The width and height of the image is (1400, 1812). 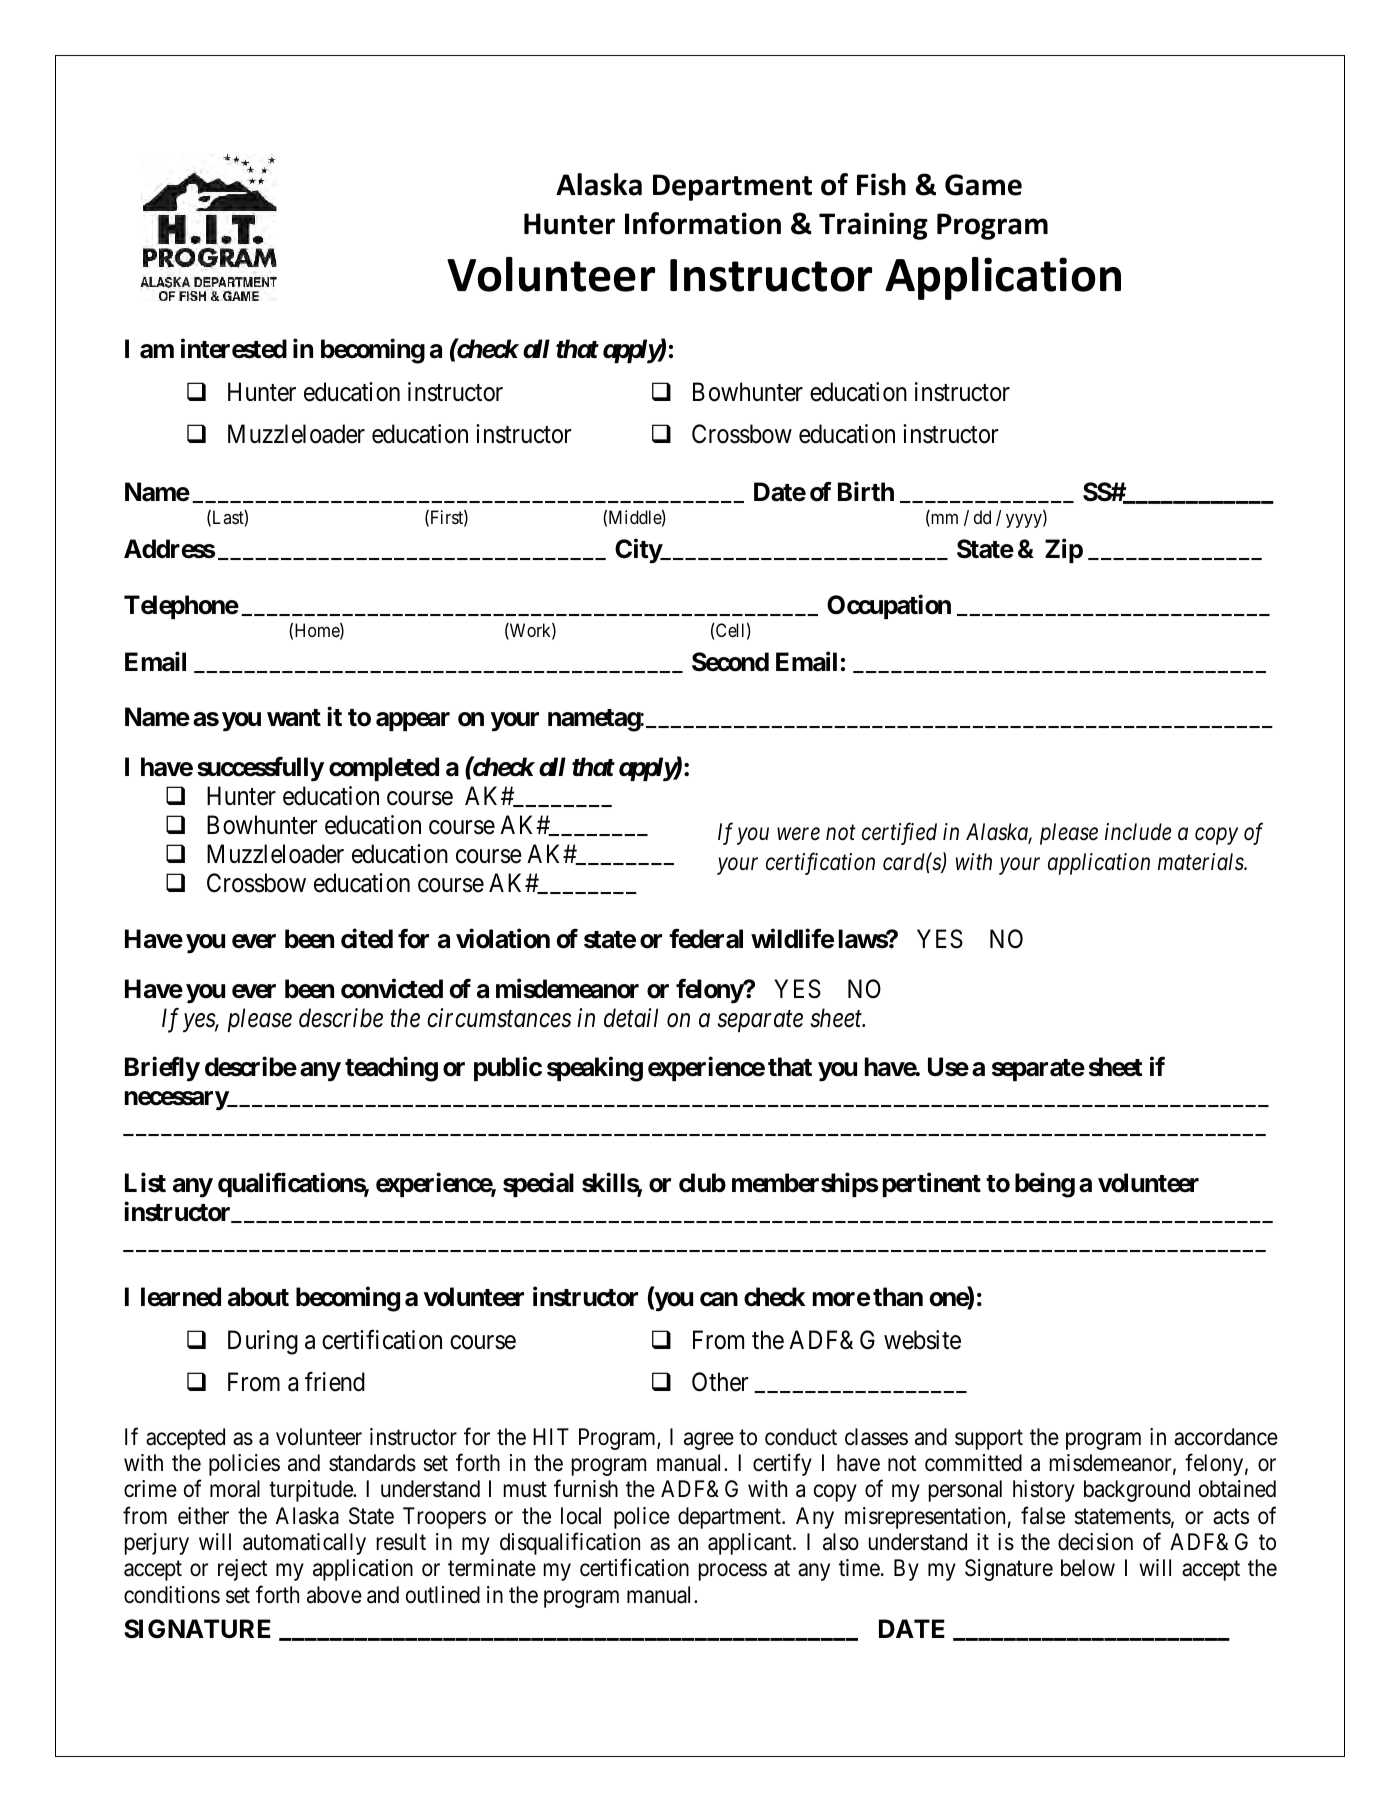 I want to click on Information, so click(x=703, y=223).
